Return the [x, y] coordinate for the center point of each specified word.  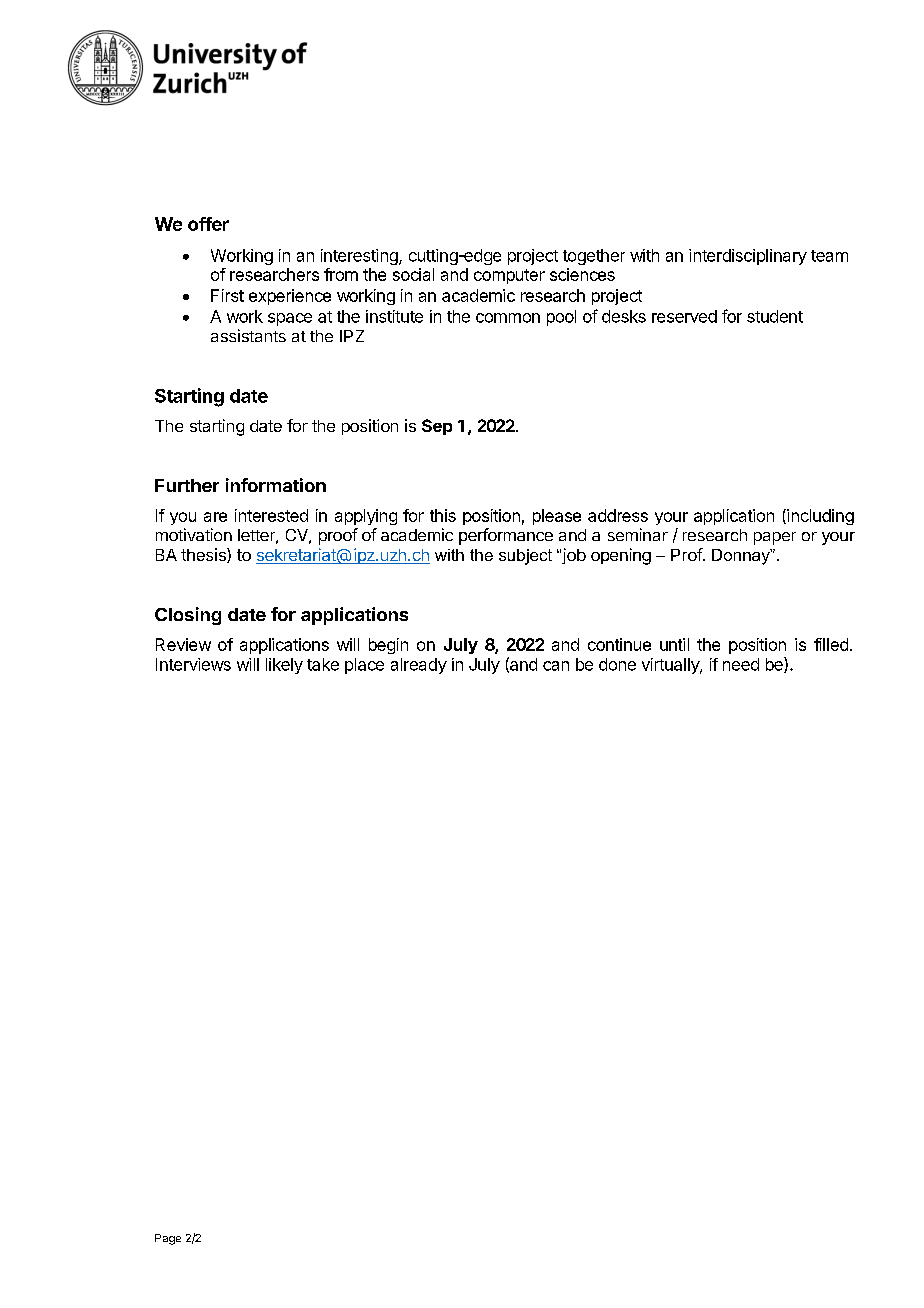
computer [509, 276]
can [556, 666]
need [741, 664]
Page [168, 1239]
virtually [671, 666]
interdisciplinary [748, 257]
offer [208, 224]
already [419, 666]
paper [775, 538]
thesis [204, 555]
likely [284, 666]
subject [525, 557]
